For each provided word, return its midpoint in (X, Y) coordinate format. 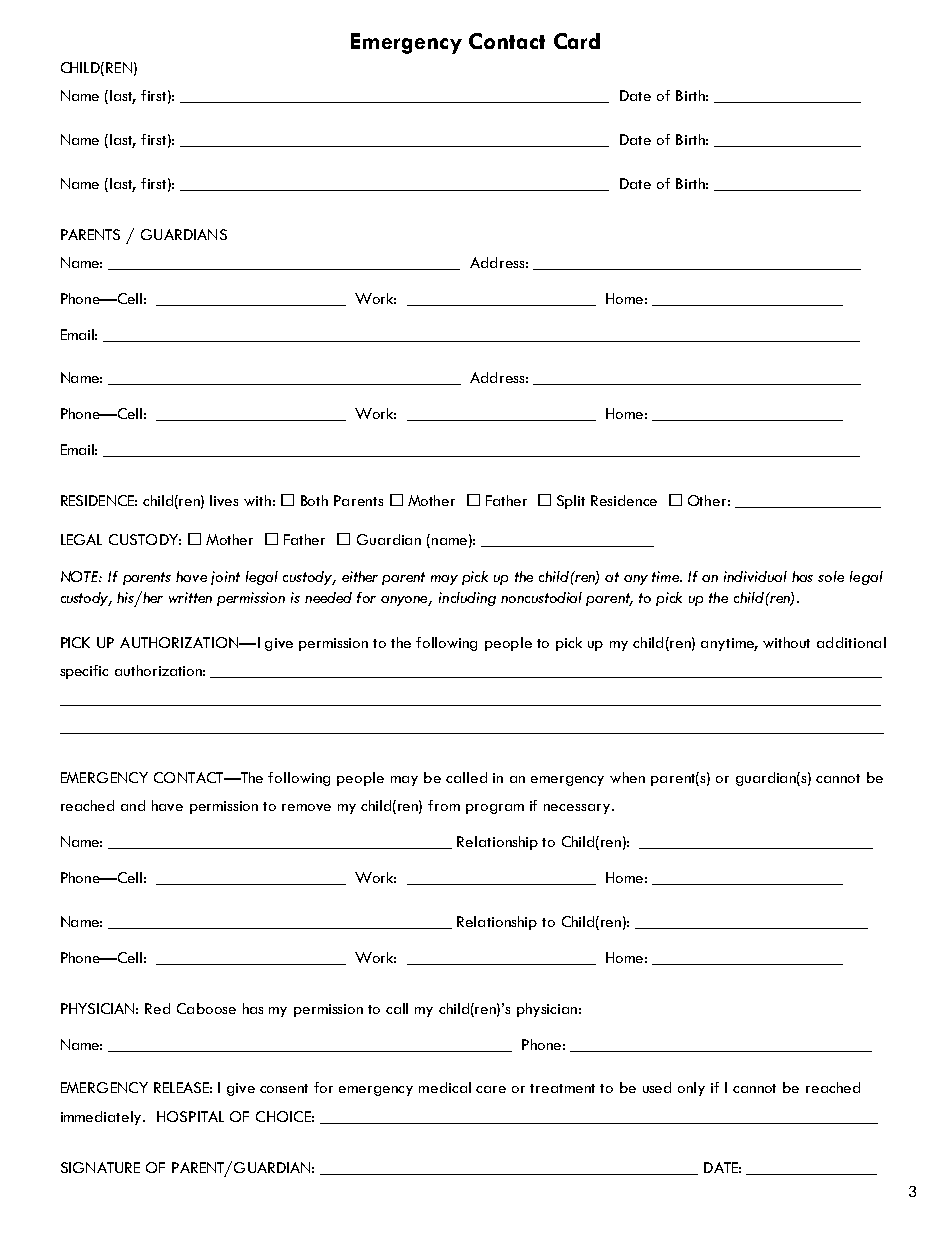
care (491, 1089)
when (627, 777)
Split (571, 502)
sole (831, 576)
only (691, 1089)
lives (224, 500)
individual (755, 576)
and (133, 805)
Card (577, 41)
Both (314, 500)
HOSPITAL (190, 1116)
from (444, 805)
